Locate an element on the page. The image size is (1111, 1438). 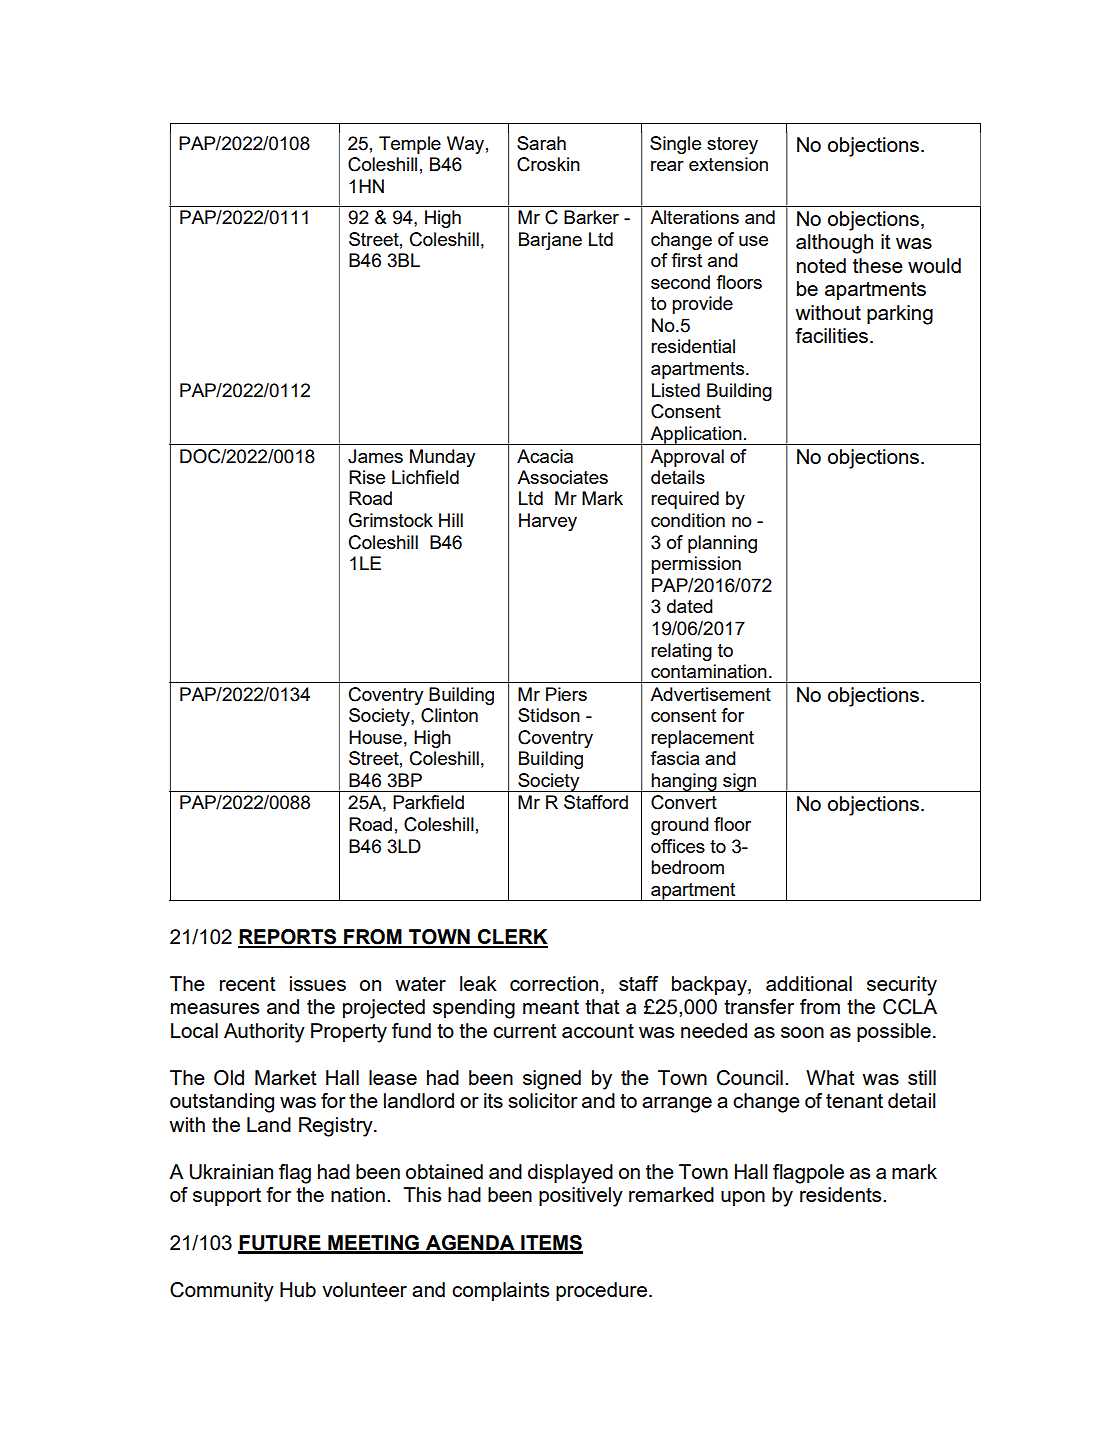
Sarah is located at coordinates (541, 143).
